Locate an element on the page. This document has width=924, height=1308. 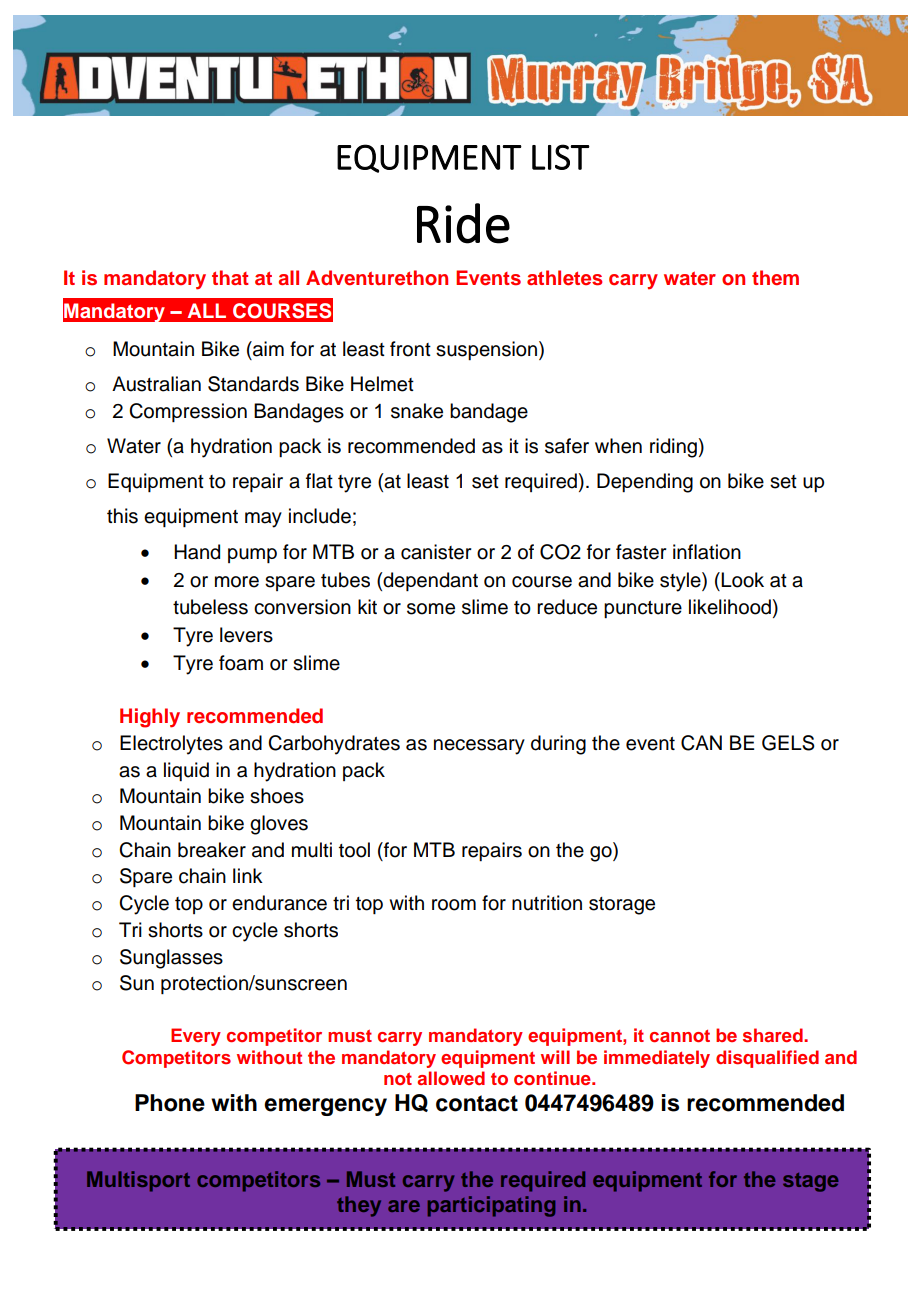
Sunglasses is located at coordinates (171, 959).
